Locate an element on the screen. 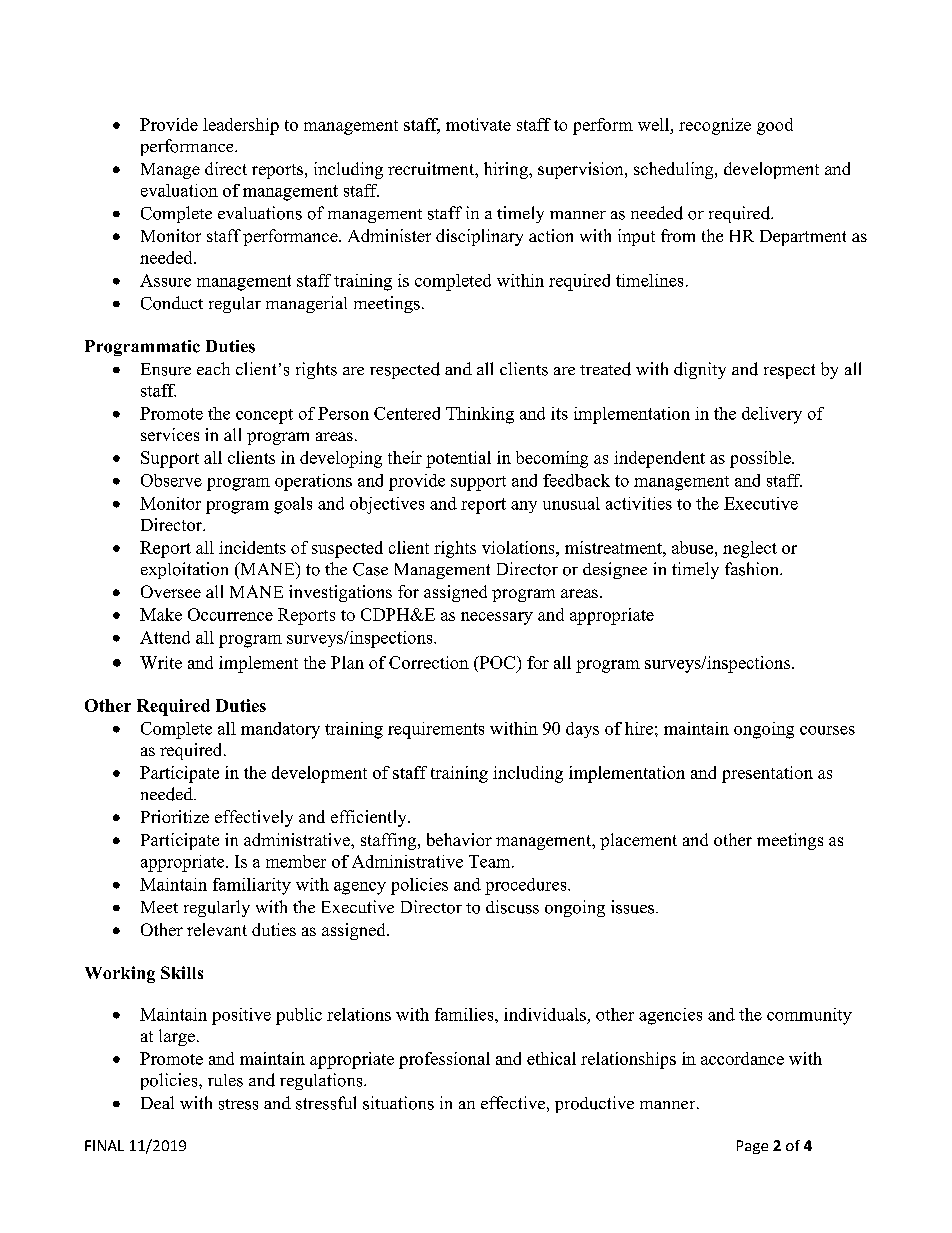  requirements is located at coordinates (436, 730).
